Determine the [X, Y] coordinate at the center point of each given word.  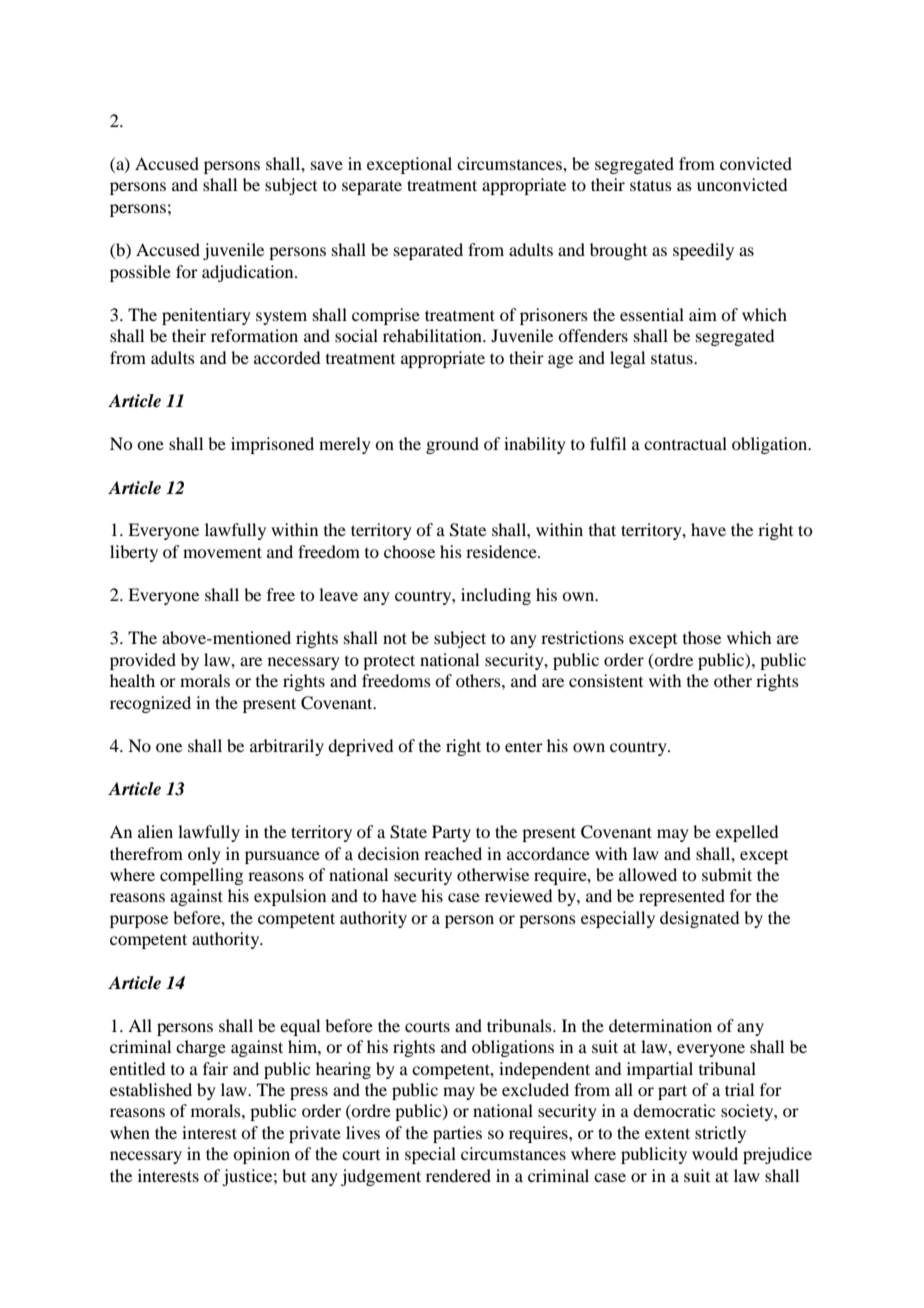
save [327, 165]
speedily [703, 251]
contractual [685, 443]
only [204, 855]
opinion [261, 1155]
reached [453, 853]
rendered [458, 1175]
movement [222, 552]
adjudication [249, 273]
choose [409, 551]
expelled [747, 833]
